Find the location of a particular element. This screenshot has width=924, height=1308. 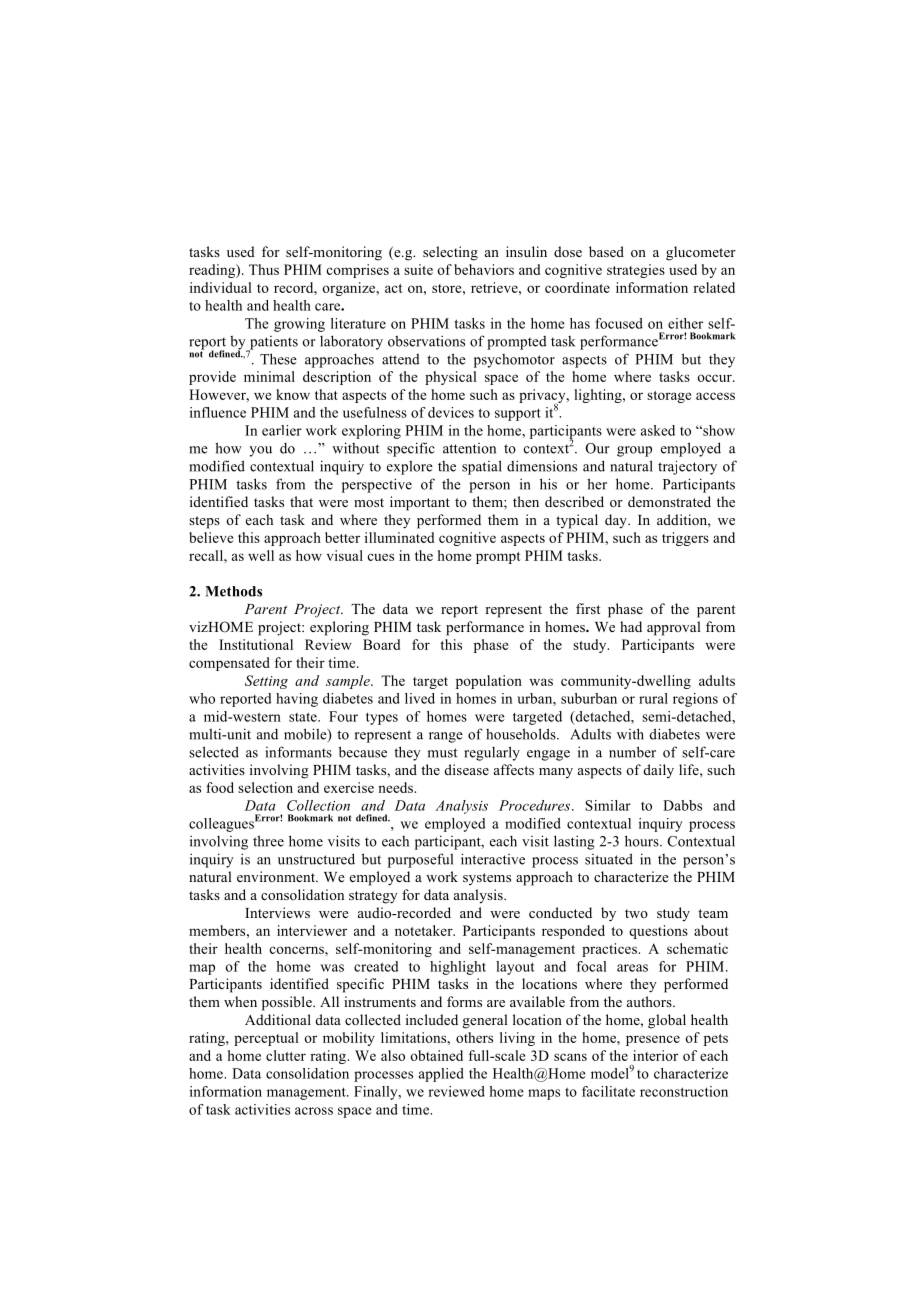

triggers is located at coordinates (685, 539).
